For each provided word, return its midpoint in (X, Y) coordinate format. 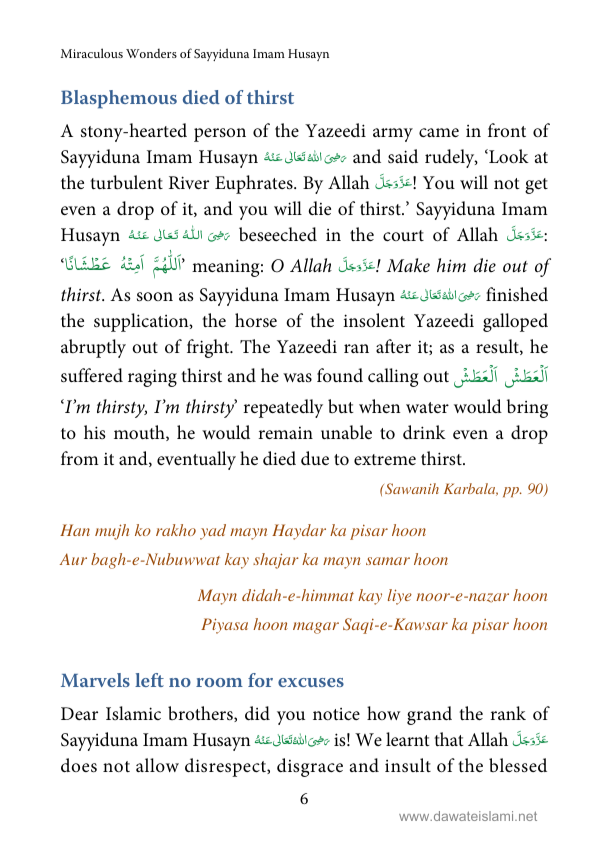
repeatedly (283, 408)
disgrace (310, 767)
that (449, 739)
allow (157, 765)
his (95, 432)
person (220, 135)
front (507, 130)
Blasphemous (119, 99)
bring (527, 408)
